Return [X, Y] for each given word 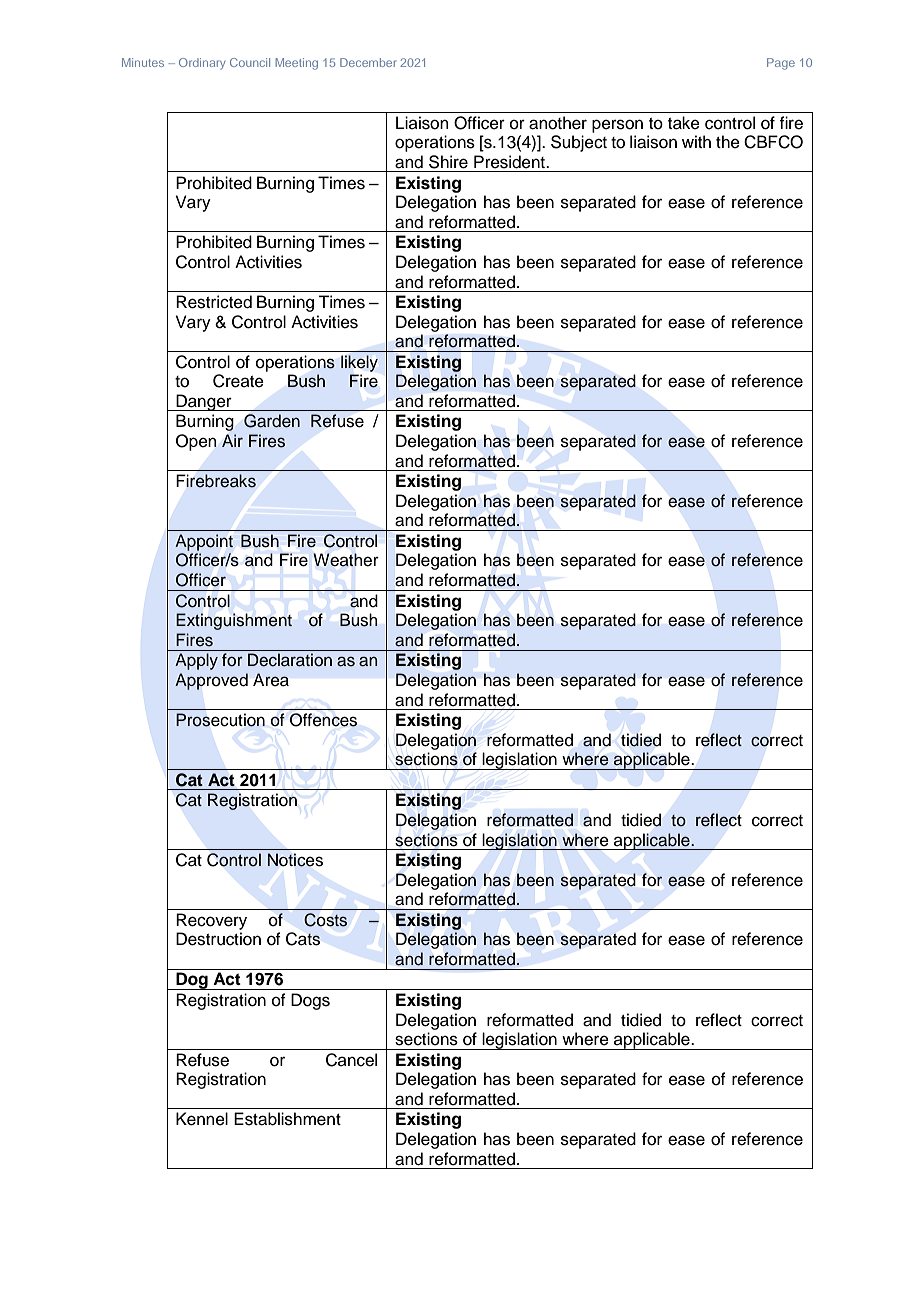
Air [232, 440]
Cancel [351, 1060]
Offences [323, 720]
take [684, 123]
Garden [272, 421]
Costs [325, 920]
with [696, 141]
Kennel [202, 1119]
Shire [448, 162]
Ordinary [202, 64]
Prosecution [220, 720]
